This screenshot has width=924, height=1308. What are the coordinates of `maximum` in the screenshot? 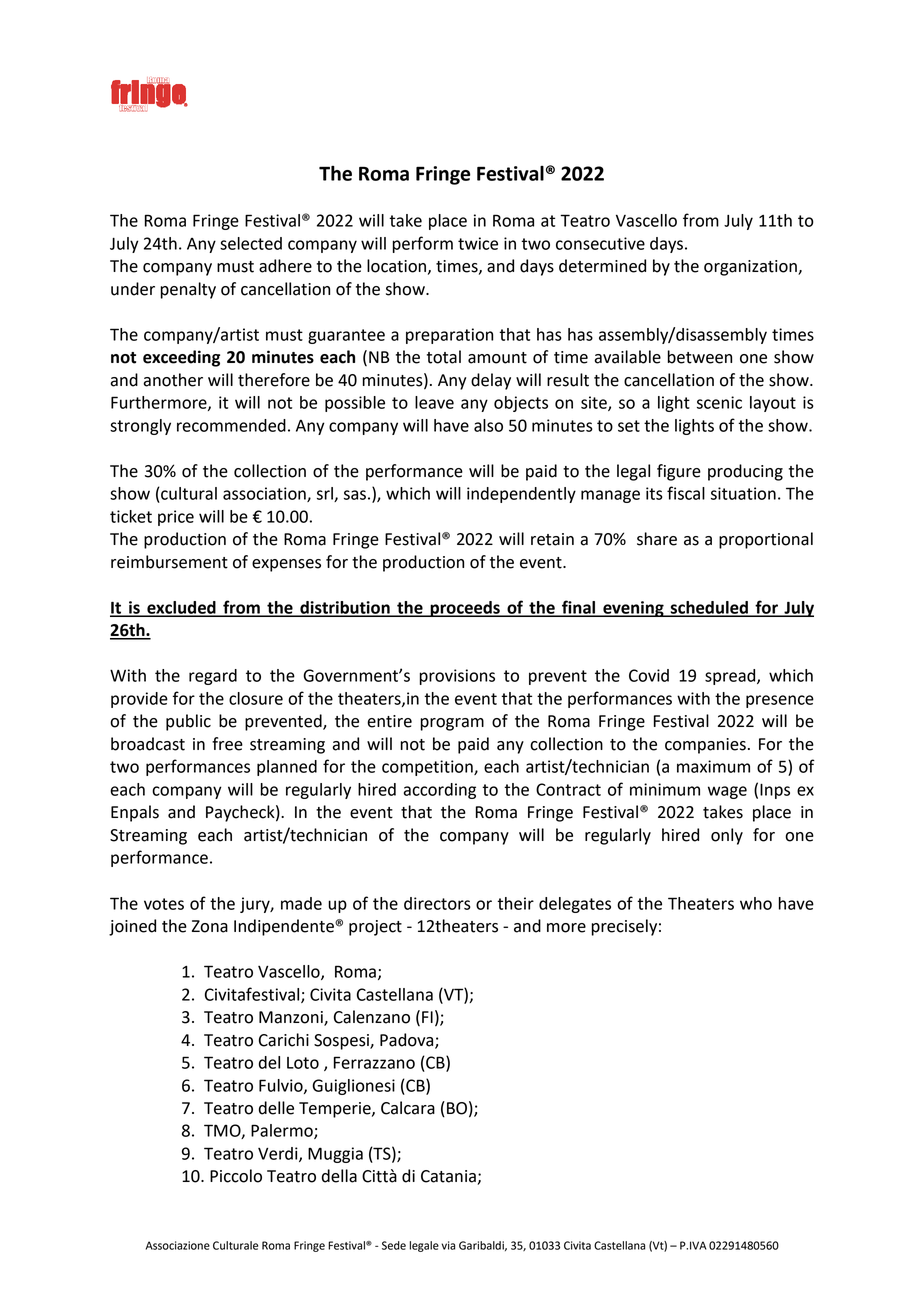 It's located at (713, 766).
